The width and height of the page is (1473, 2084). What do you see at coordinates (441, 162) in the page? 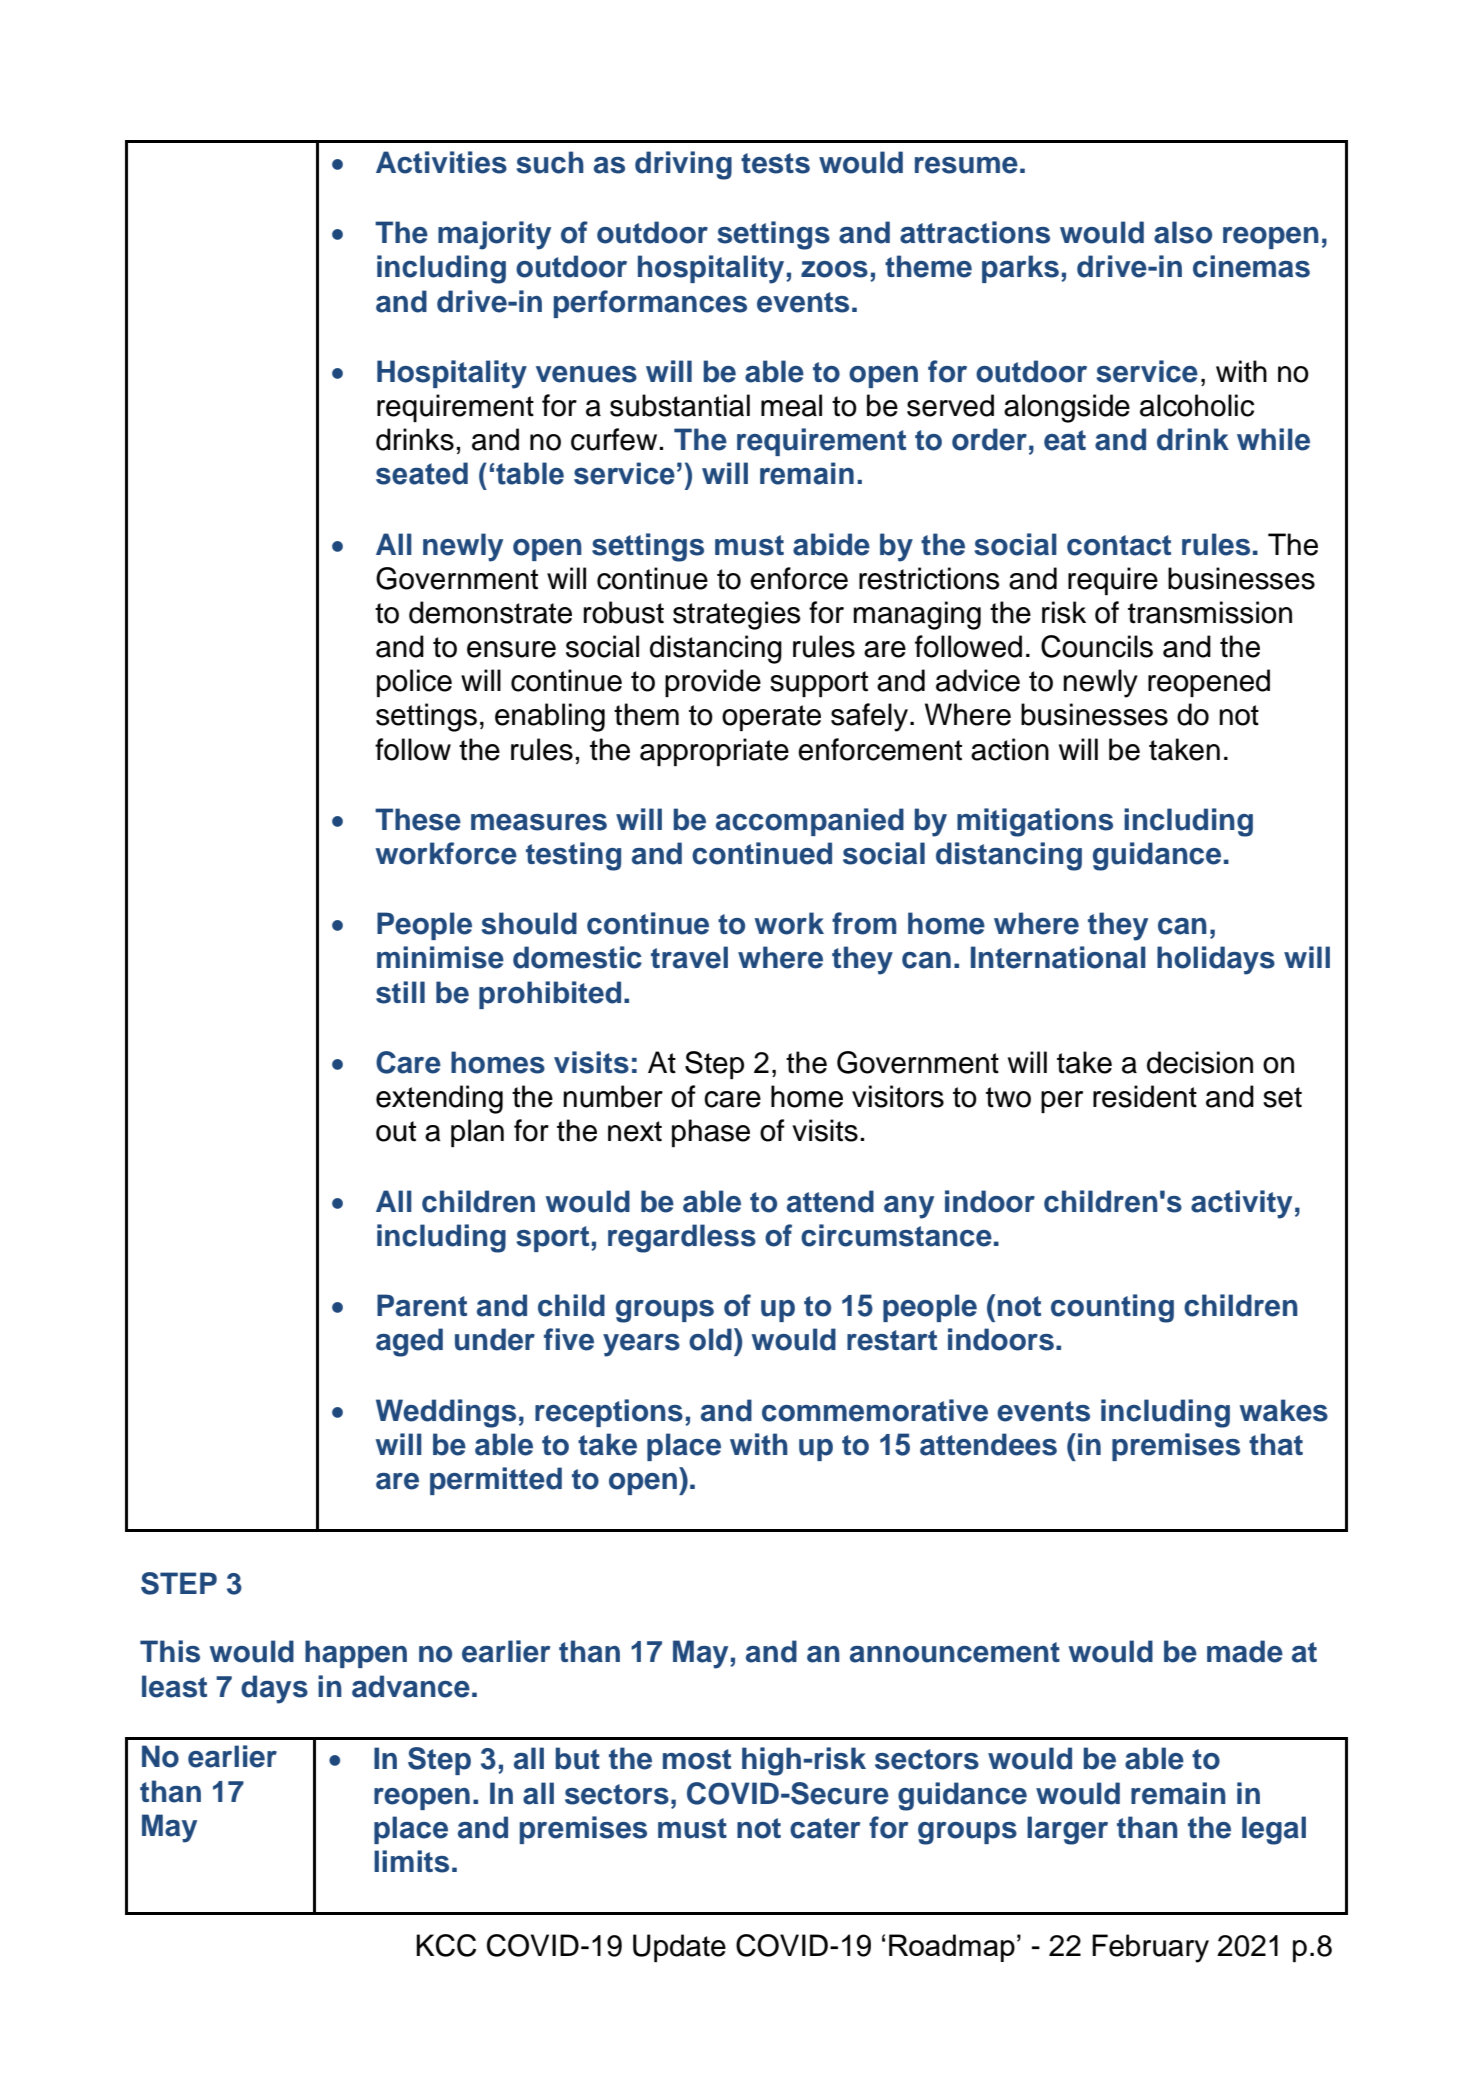
I see `Activities` at bounding box center [441, 162].
